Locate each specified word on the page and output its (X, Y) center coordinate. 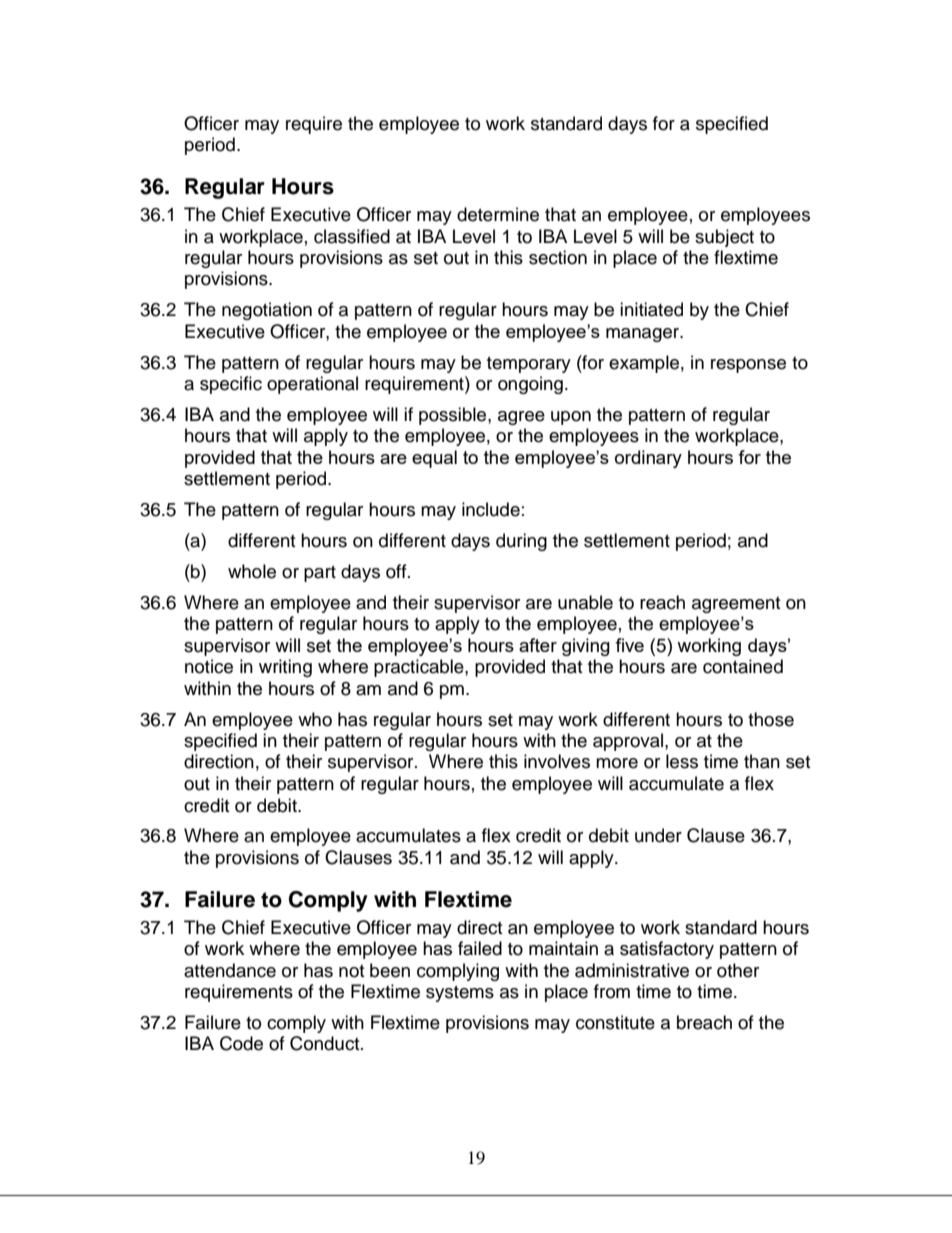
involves (557, 761)
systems (460, 994)
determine (498, 214)
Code (241, 1043)
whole (252, 571)
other (738, 970)
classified (352, 236)
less (682, 761)
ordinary (648, 459)
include (491, 509)
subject (724, 238)
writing (285, 668)
